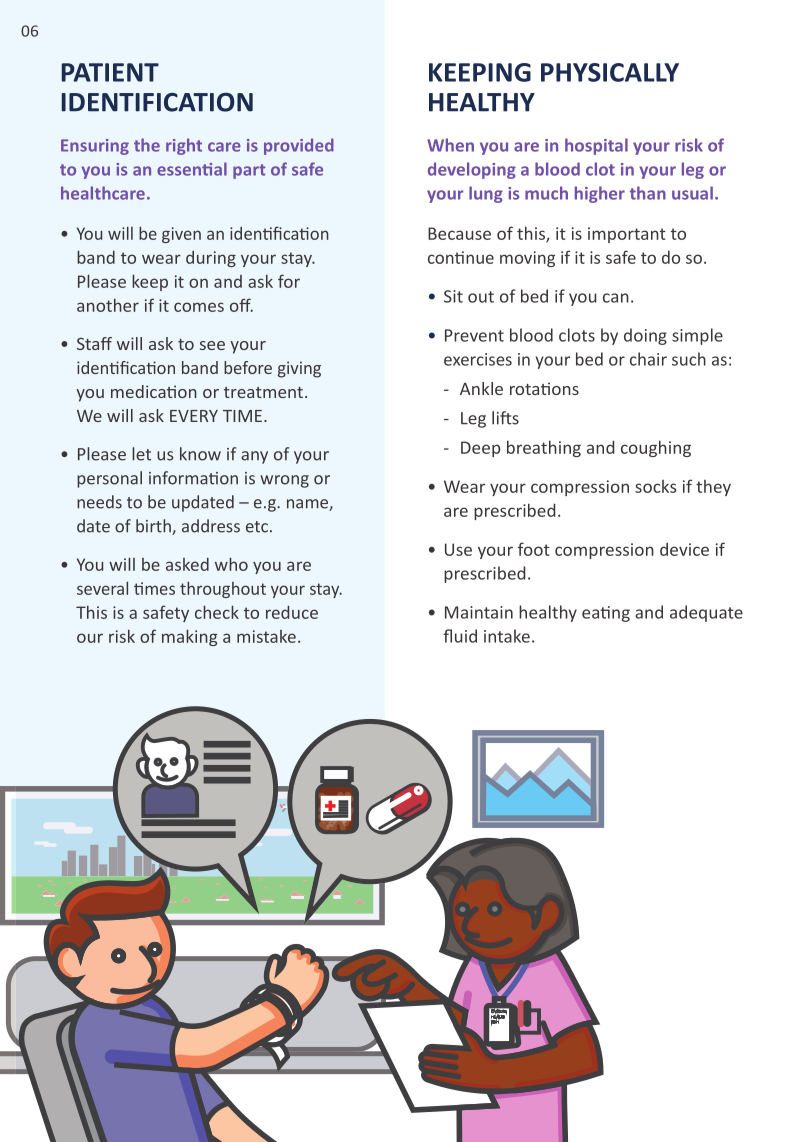 This screenshot has width=805, height=1142. Describe the element at coordinates (450, 145) in the screenshot. I see `When` at that location.
